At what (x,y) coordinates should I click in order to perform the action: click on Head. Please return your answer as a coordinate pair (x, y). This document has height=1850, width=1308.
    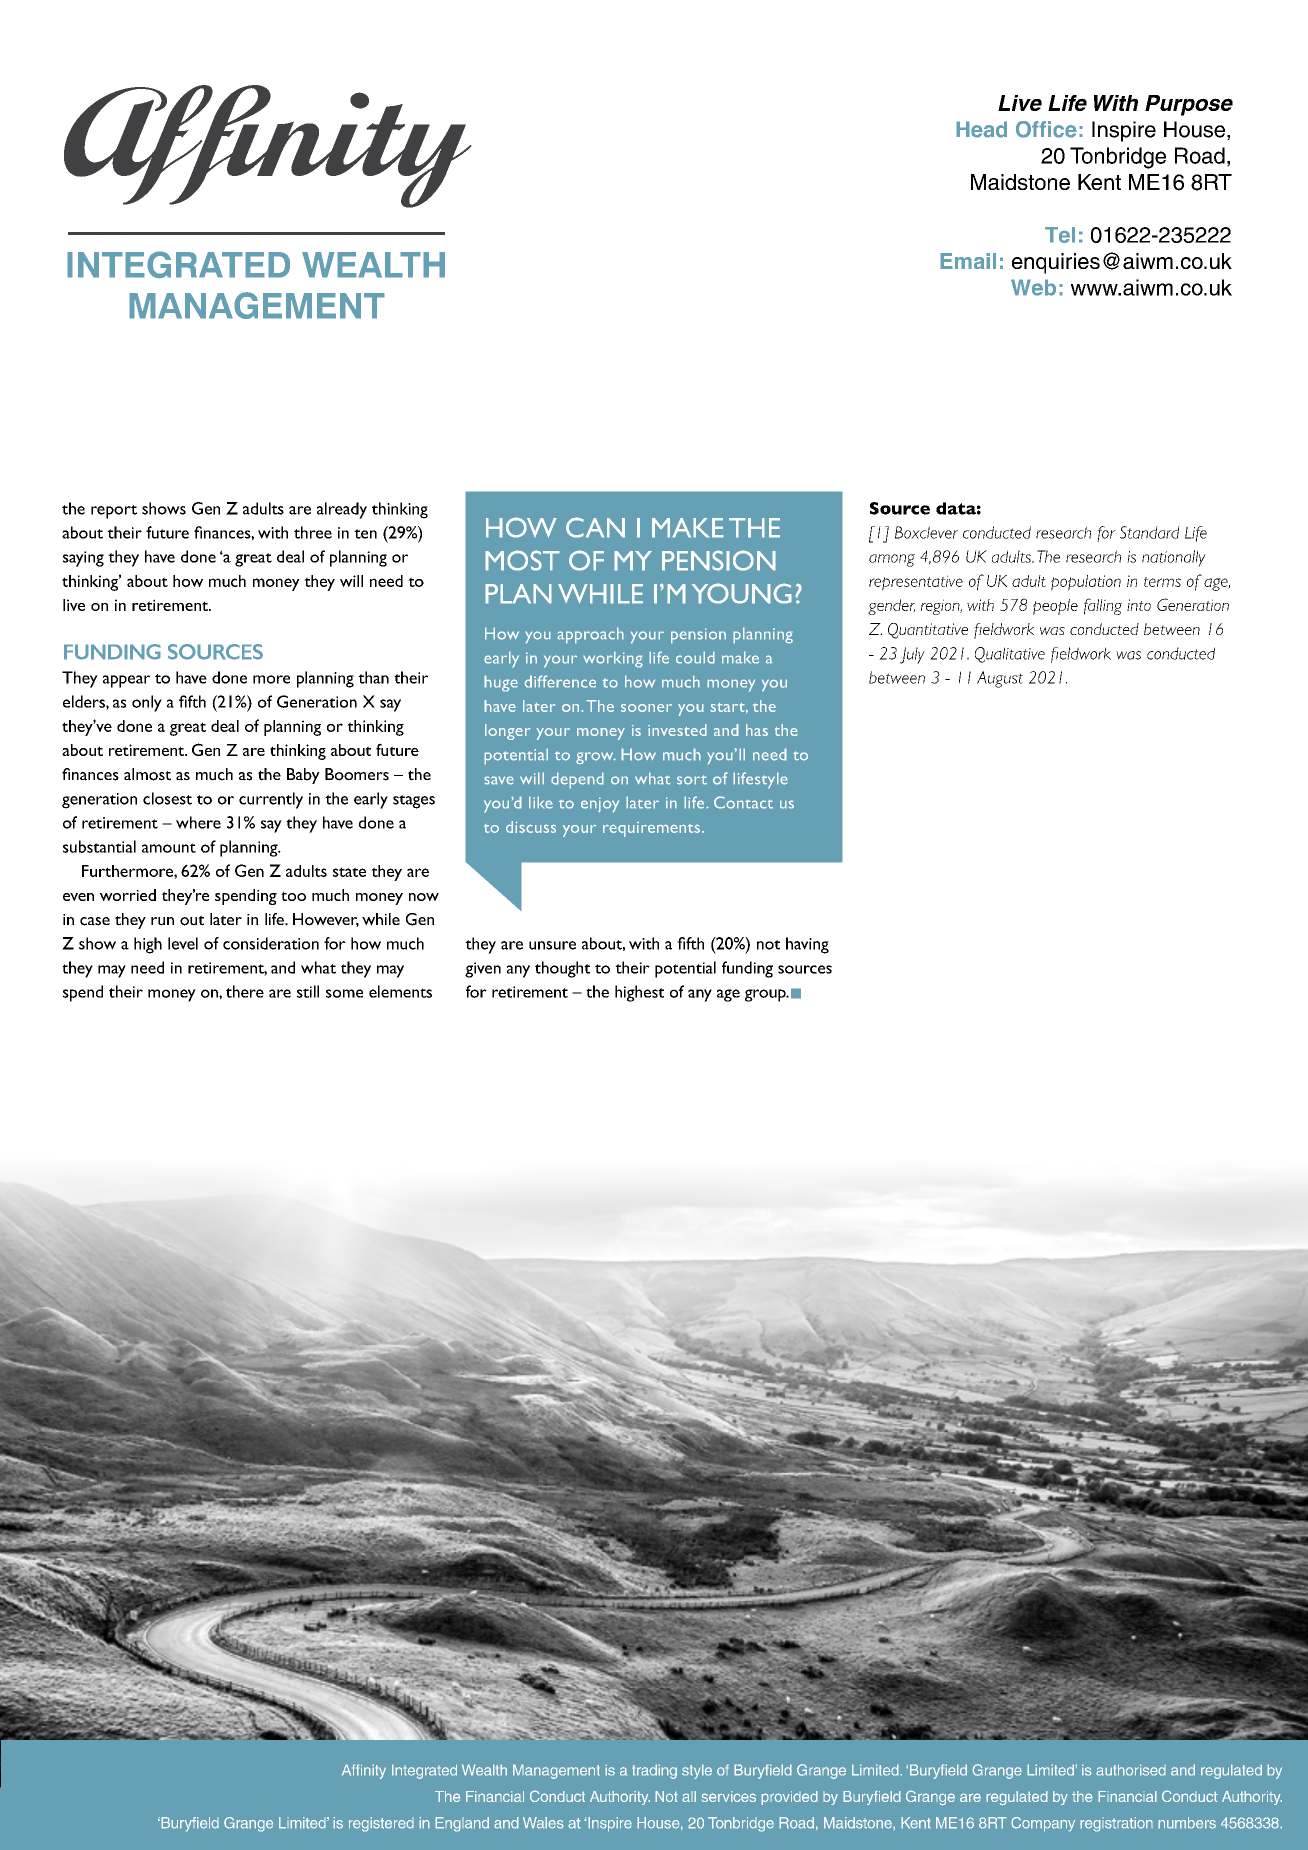
    Looking at the image, I should click on (981, 129).
